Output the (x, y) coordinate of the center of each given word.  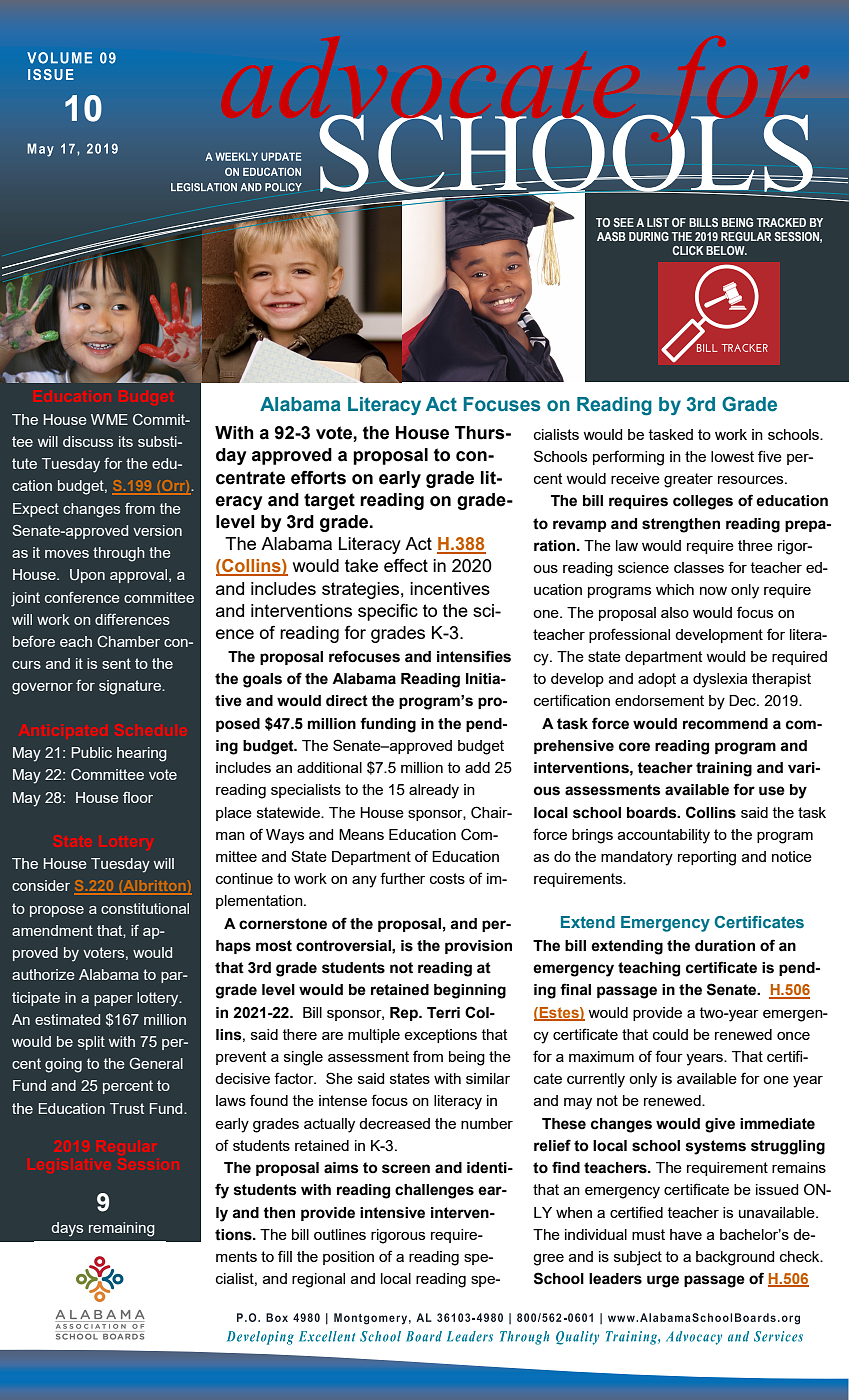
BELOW (726, 250)
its (126, 441)
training (724, 769)
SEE (623, 222)
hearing (142, 754)
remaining (122, 1229)
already (434, 791)
